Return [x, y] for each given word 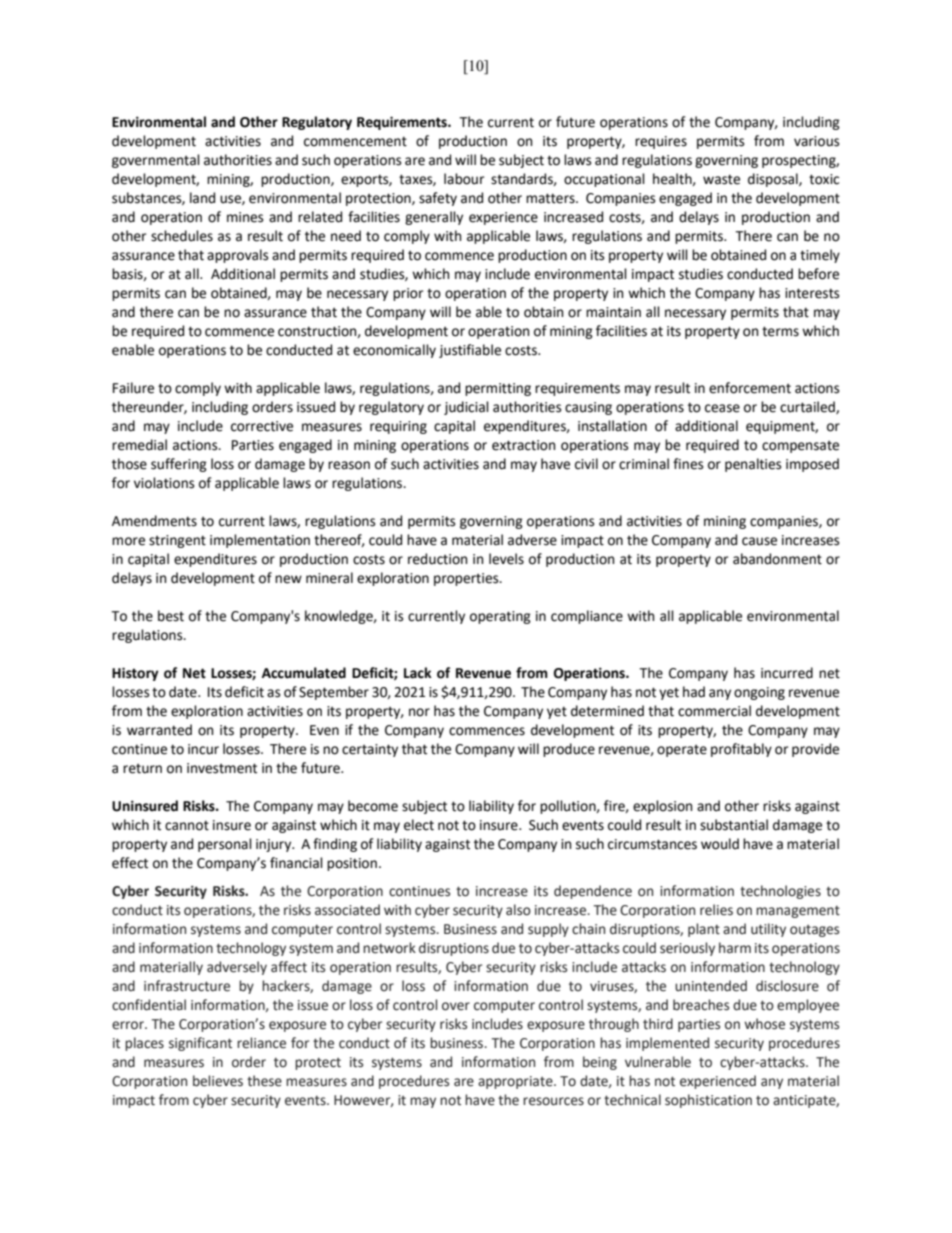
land [202, 198]
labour [464, 179]
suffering [179, 465]
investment [222, 768]
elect [419, 825]
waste [721, 179]
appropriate [516, 1082]
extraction [523, 445]
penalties [753, 465]
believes [218, 1081]
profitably [741, 750]
